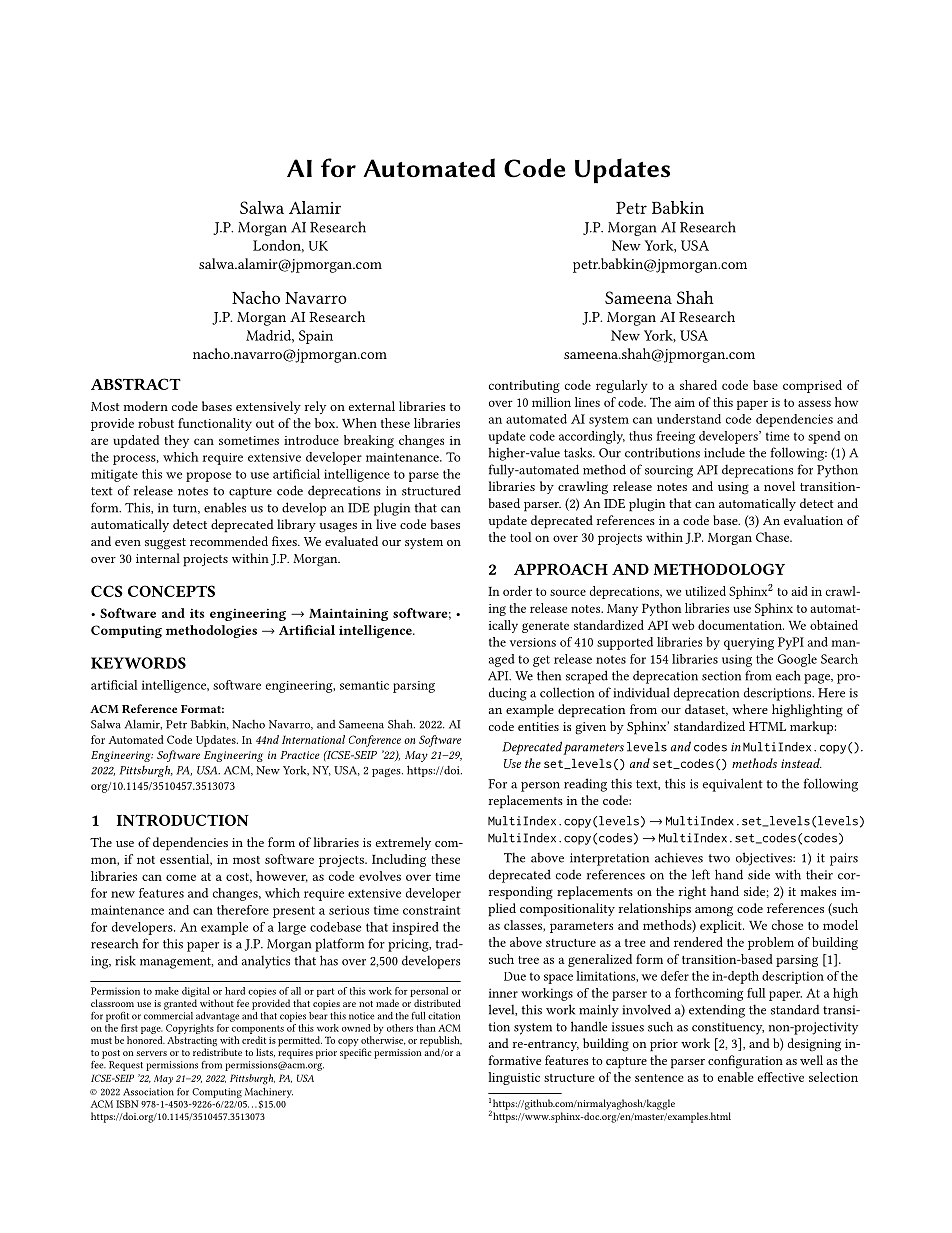 The height and width of the page is (1233, 952). I want to click on linguistic, so click(514, 1078).
